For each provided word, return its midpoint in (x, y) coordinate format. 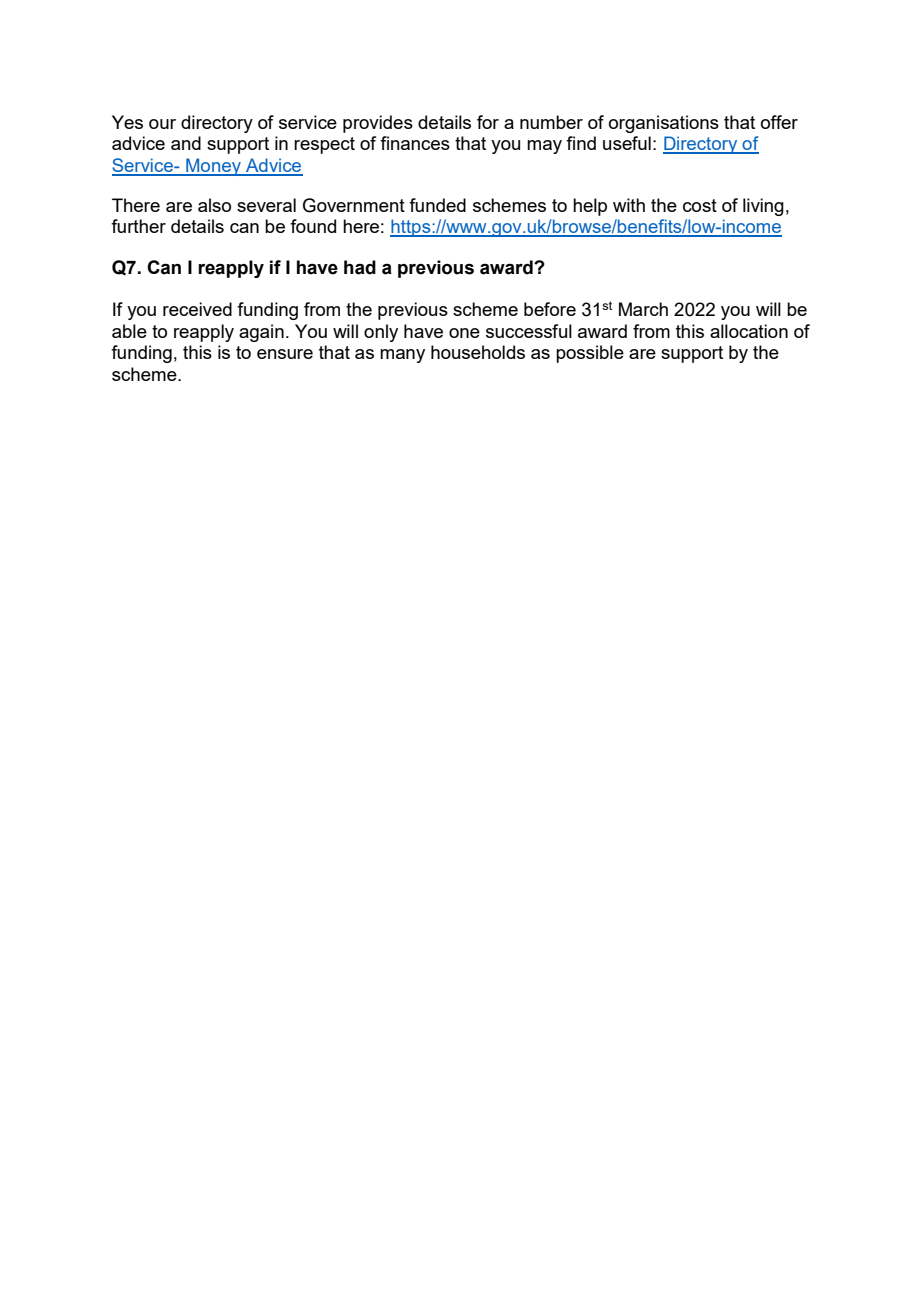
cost (700, 205)
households (478, 352)
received (197, 309)
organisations (664, 124)
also (214, 205)
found (313, 226)
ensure (285, 354)
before (550, 309)
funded (437, 205)
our (162, 124)
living (763, 207)
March (643, 309)
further (138, 226)
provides (378, 124)
